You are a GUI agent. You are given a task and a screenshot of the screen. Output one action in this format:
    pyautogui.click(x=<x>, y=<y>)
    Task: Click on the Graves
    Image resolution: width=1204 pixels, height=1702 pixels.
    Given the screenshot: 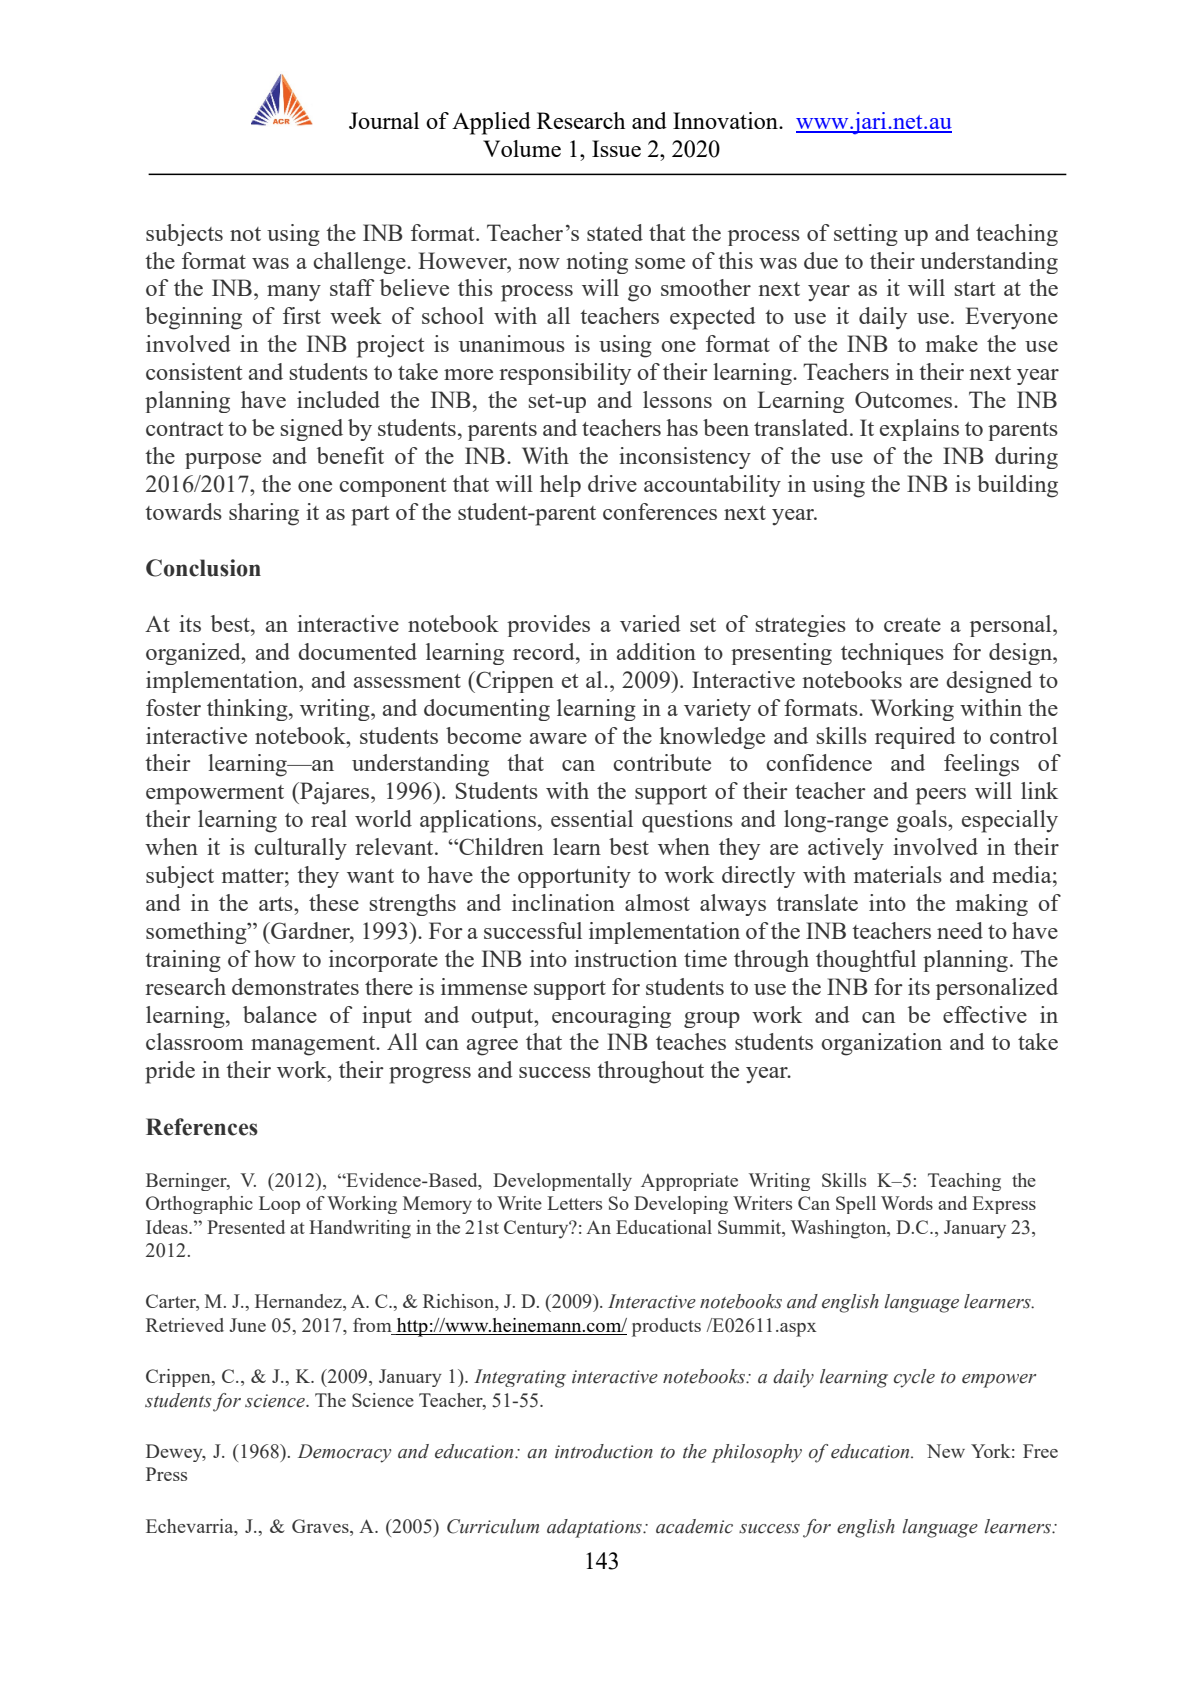 What is the action you would take?
    pyautogui.click(x=321, y=1526)
